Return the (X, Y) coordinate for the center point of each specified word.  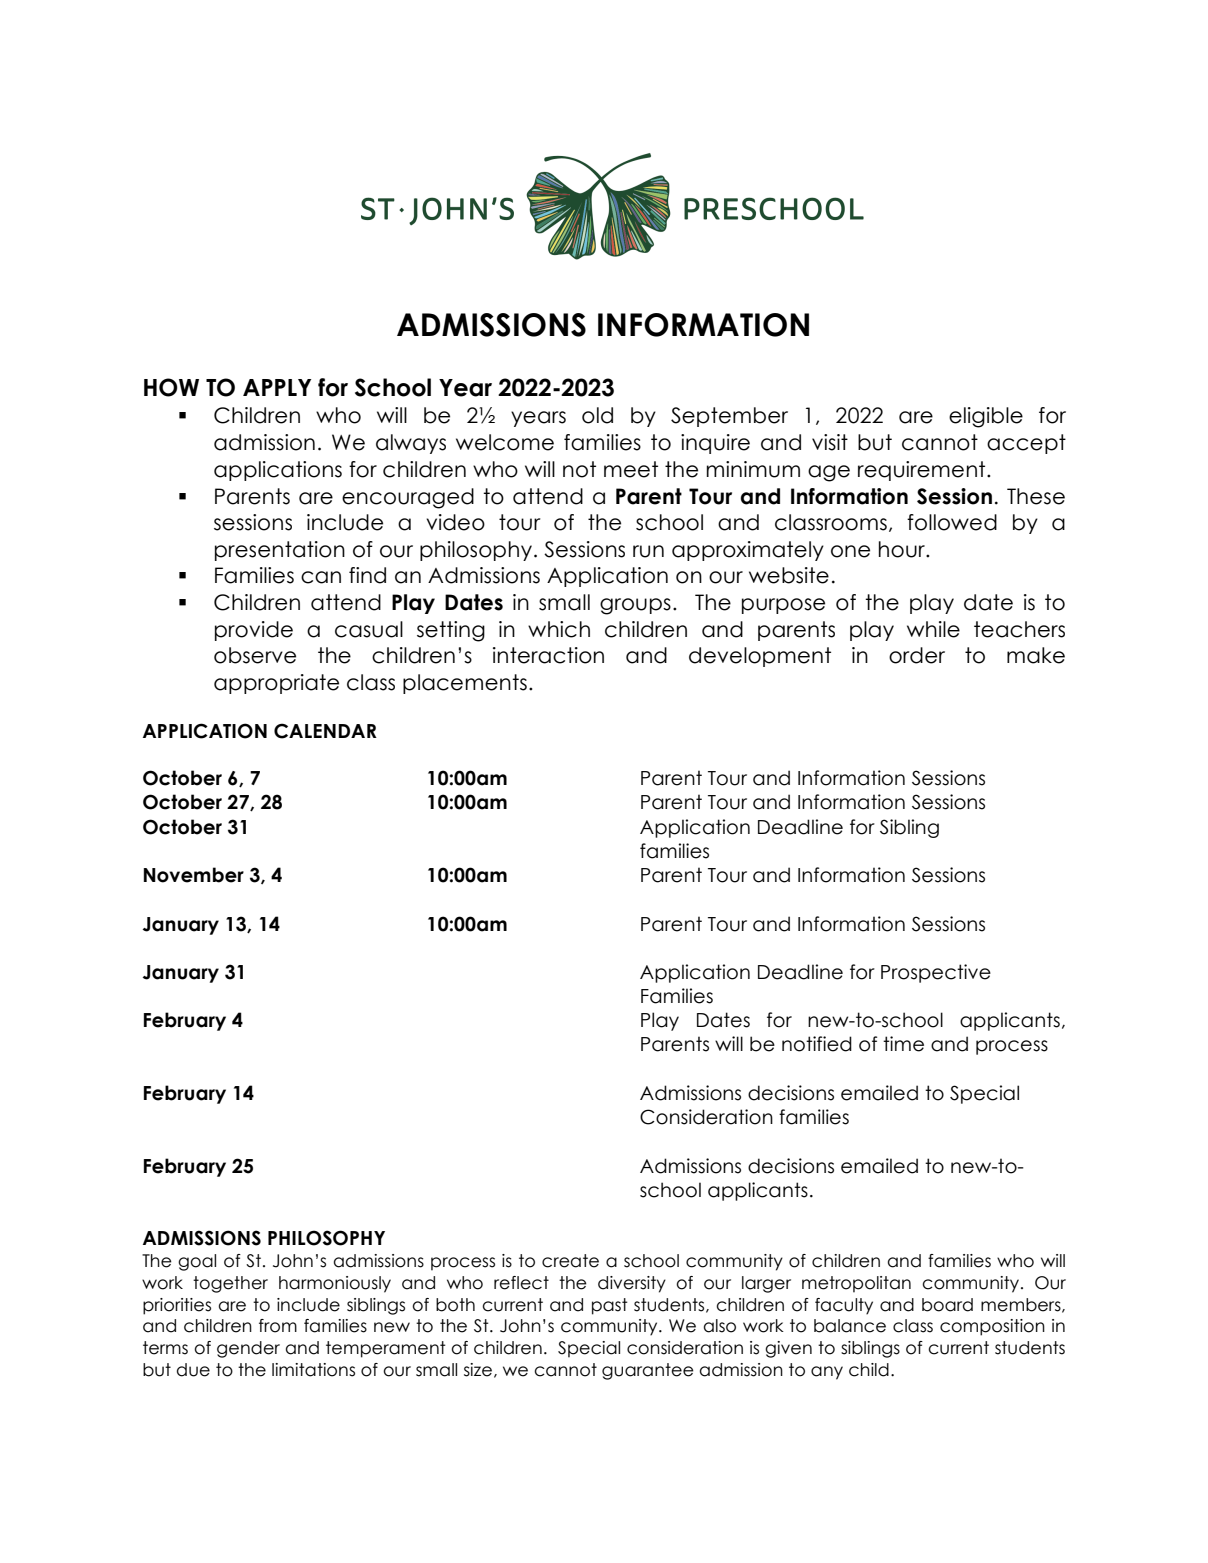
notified (817, 1044)
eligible (986, 417)
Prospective (936, 973)
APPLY (277, 387)
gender (248, 1349)
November (194, 875)
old (597, 415)
